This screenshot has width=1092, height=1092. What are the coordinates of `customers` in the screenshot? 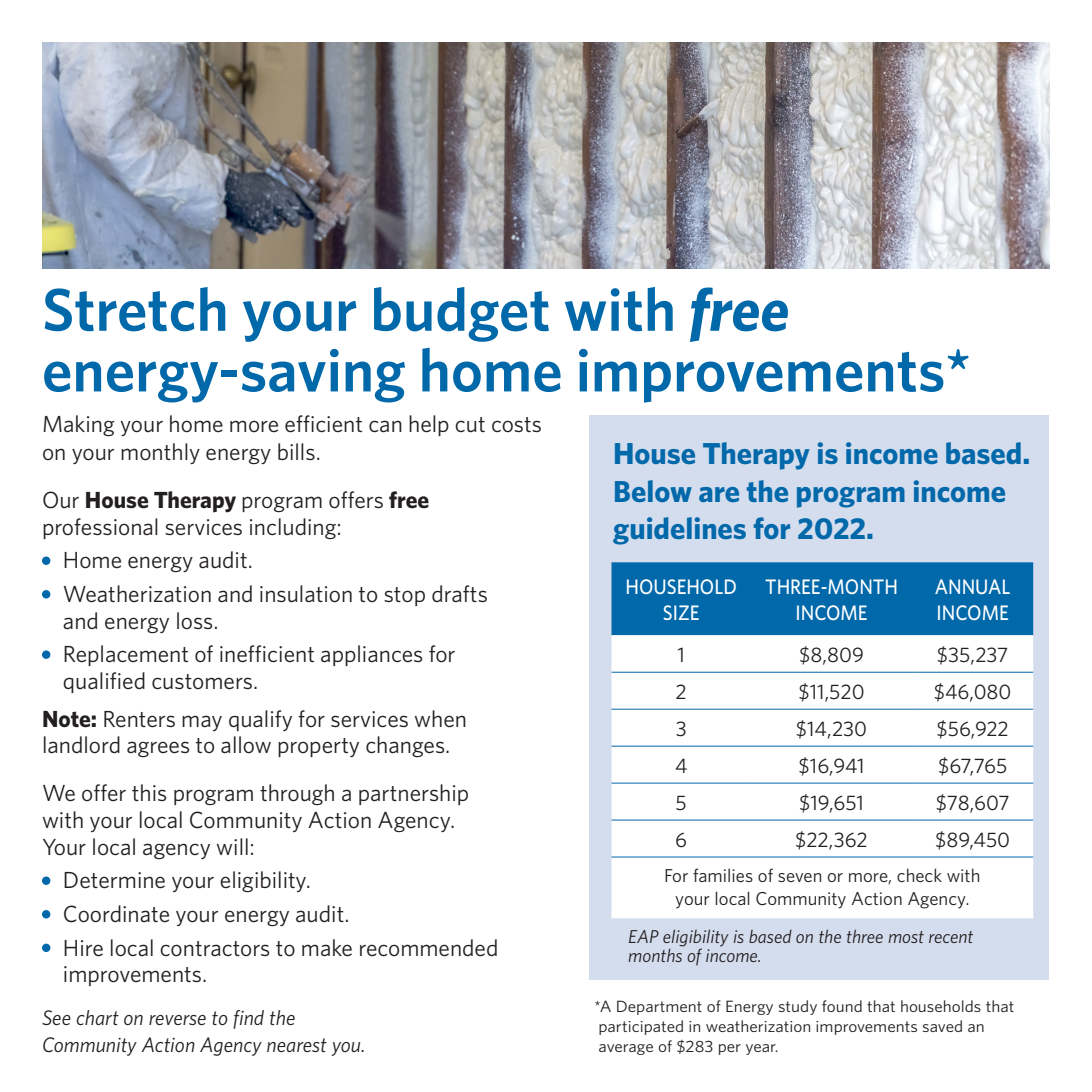 It's located at (202, 682).
